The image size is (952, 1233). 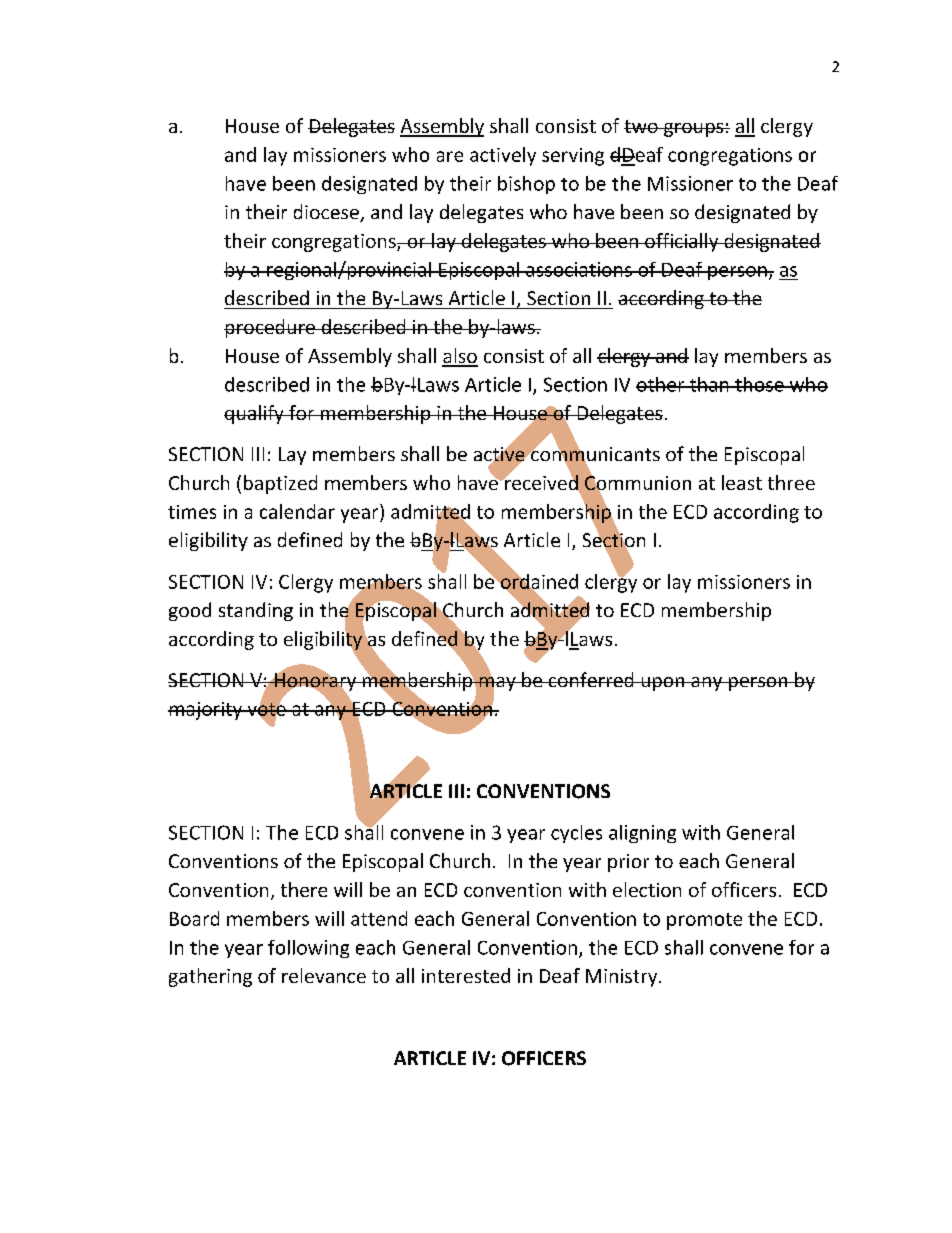 I want to click on interested, so click(x=466, y=975).
